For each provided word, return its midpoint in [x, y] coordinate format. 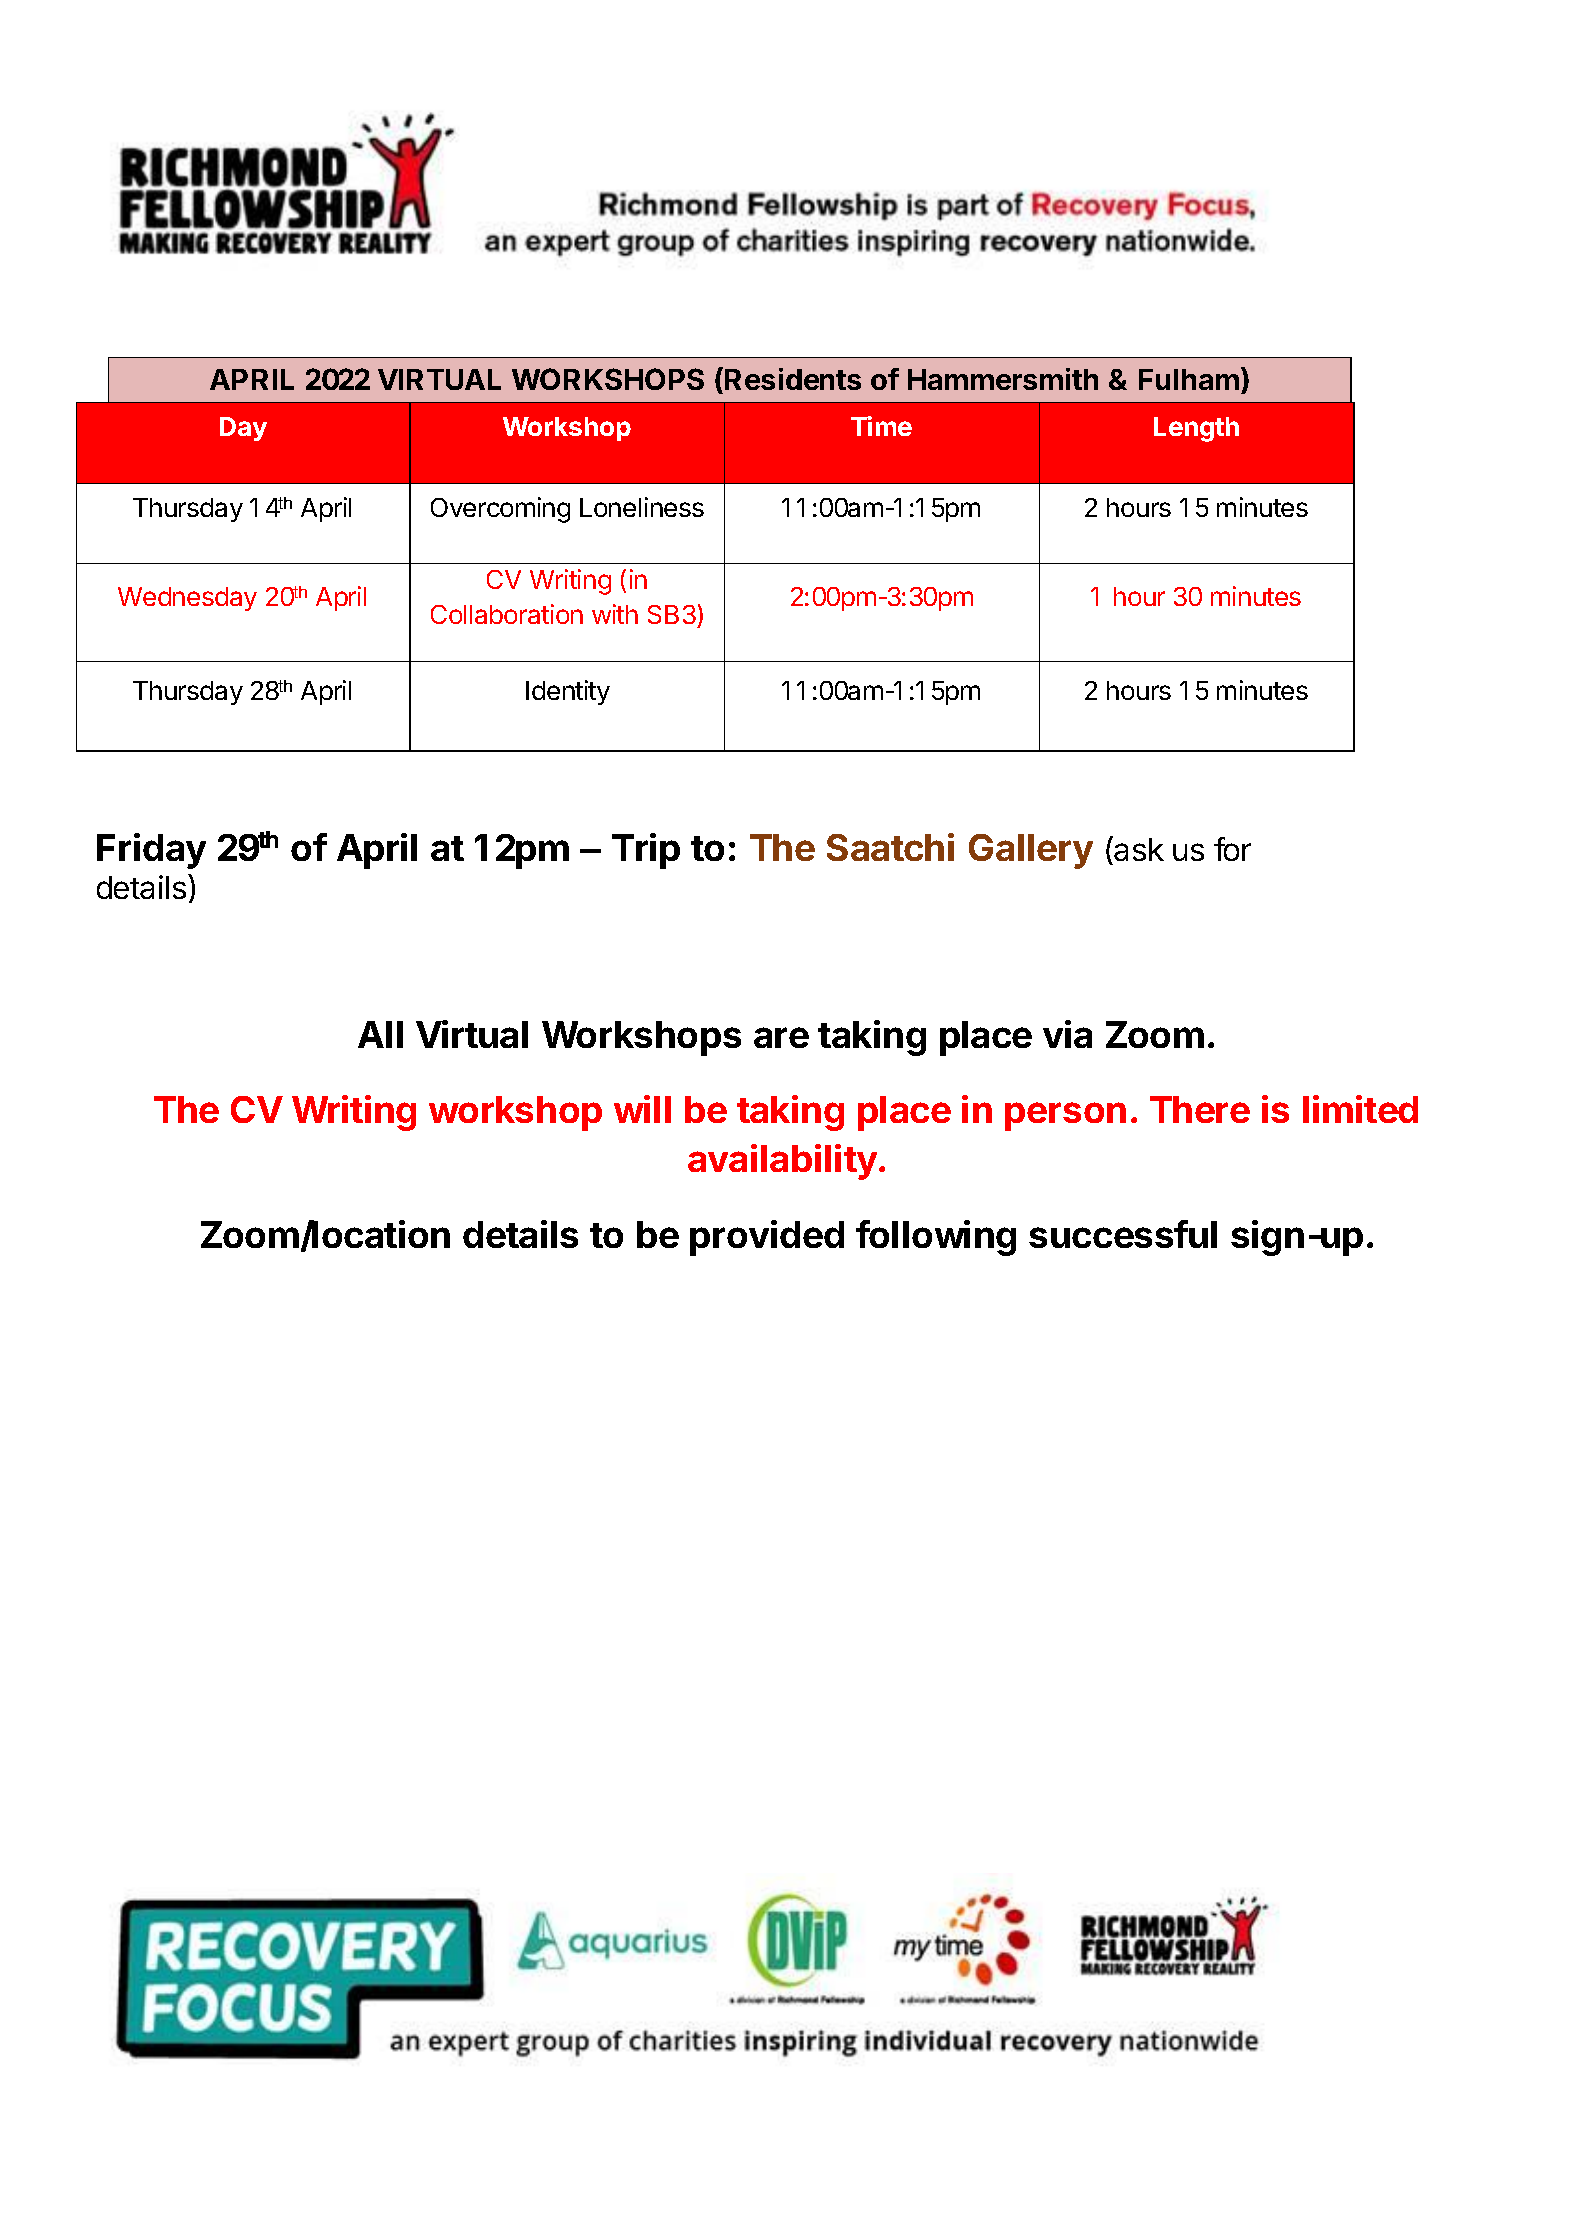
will [642, 1109]
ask [1139, 849]
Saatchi [890, 847]
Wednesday [187, 599]
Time [881, 426]
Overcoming [500, 510]
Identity [568, 692]
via [1067, 1034]
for [1232, 849]
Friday [151, 851]
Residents [793, 379]
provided [767, 1238]
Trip [646, 851]
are [781, 1037]
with [615, 614]
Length [1196, 429]
